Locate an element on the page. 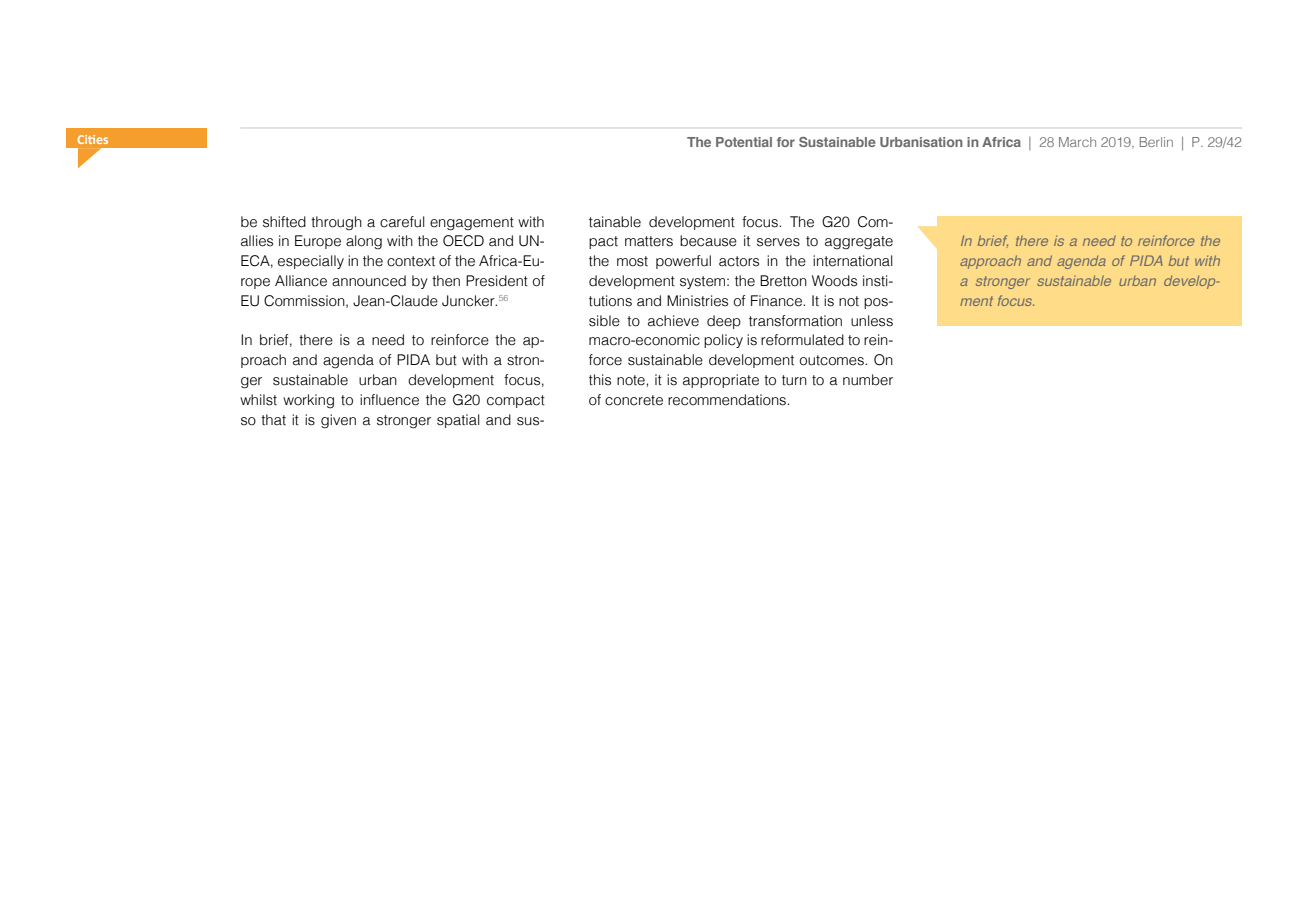  March is located at coordinates (1077, 142).
